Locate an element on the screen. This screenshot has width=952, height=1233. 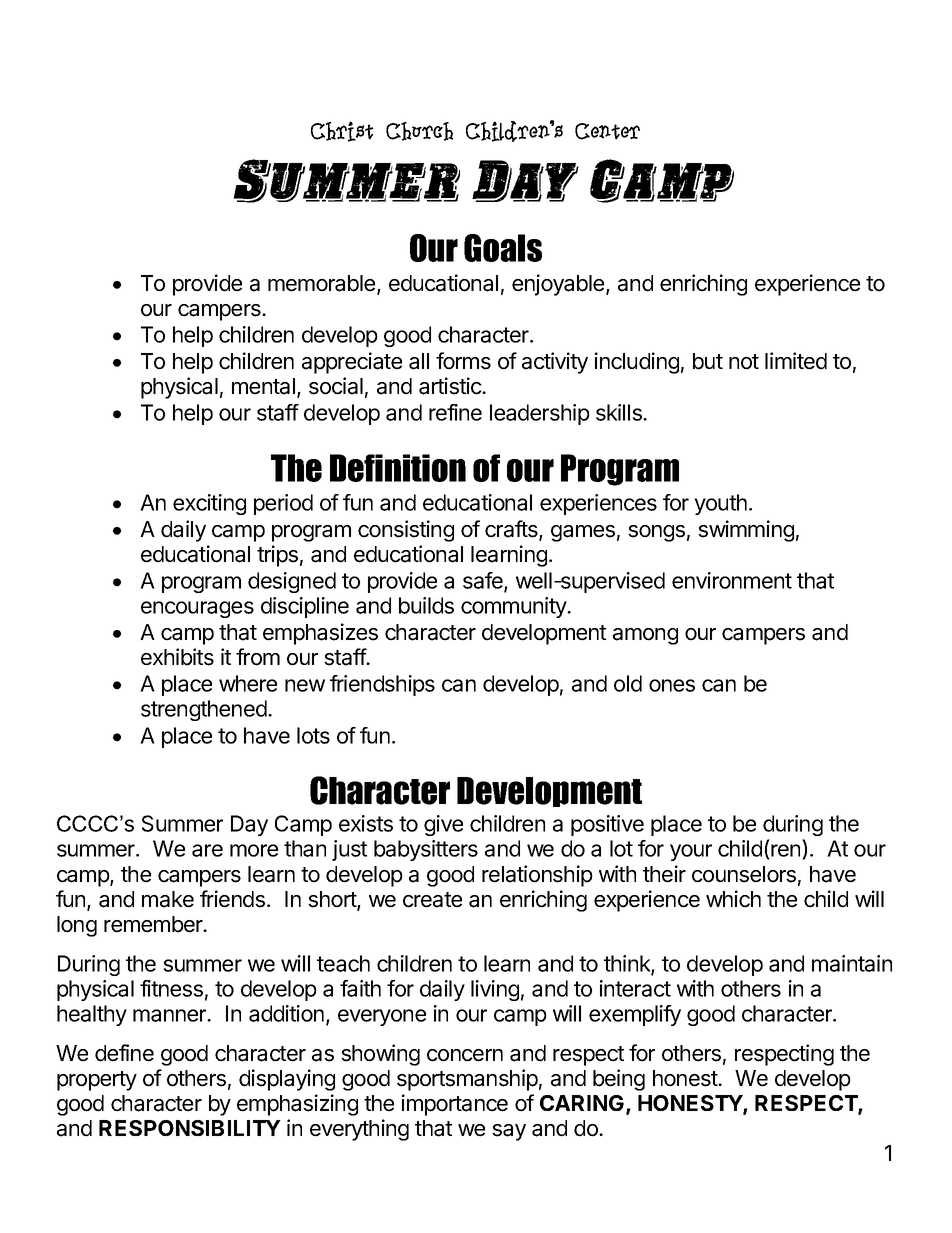
being is located at coordinates (619, 1080).
